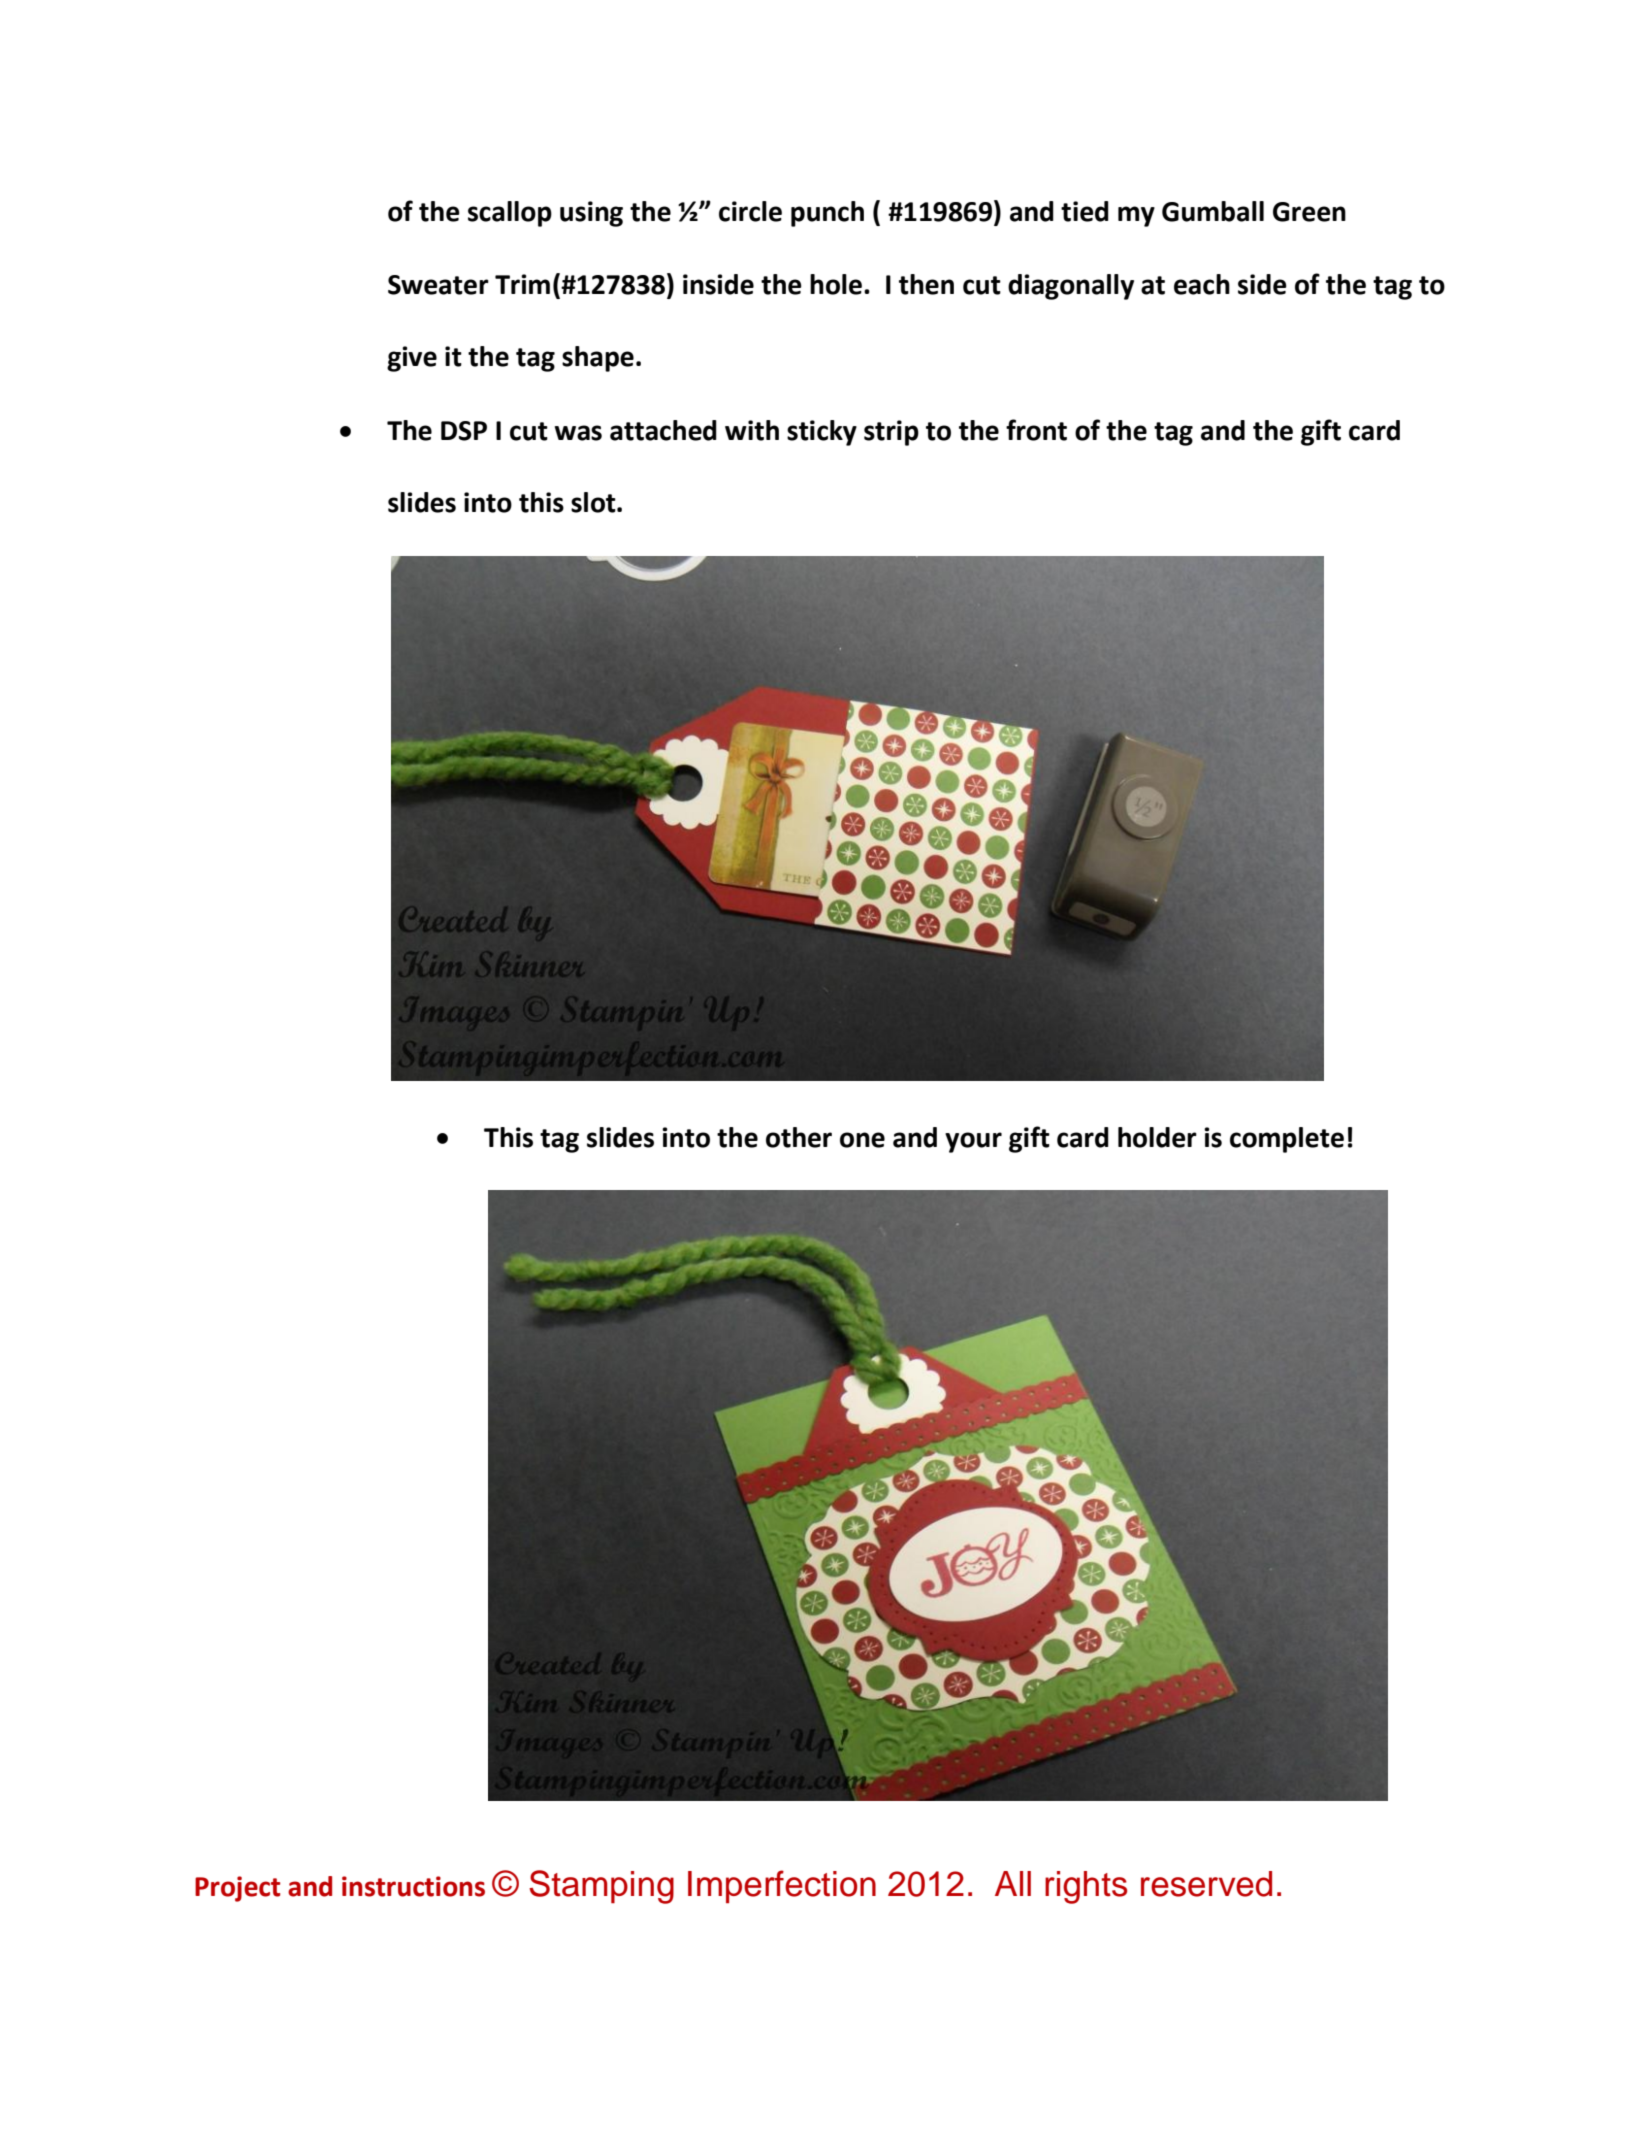  What do you see at coordinates (782, 1886) in the screenshot?
I see `Imperfection` at bounding box center [782, 1886].
